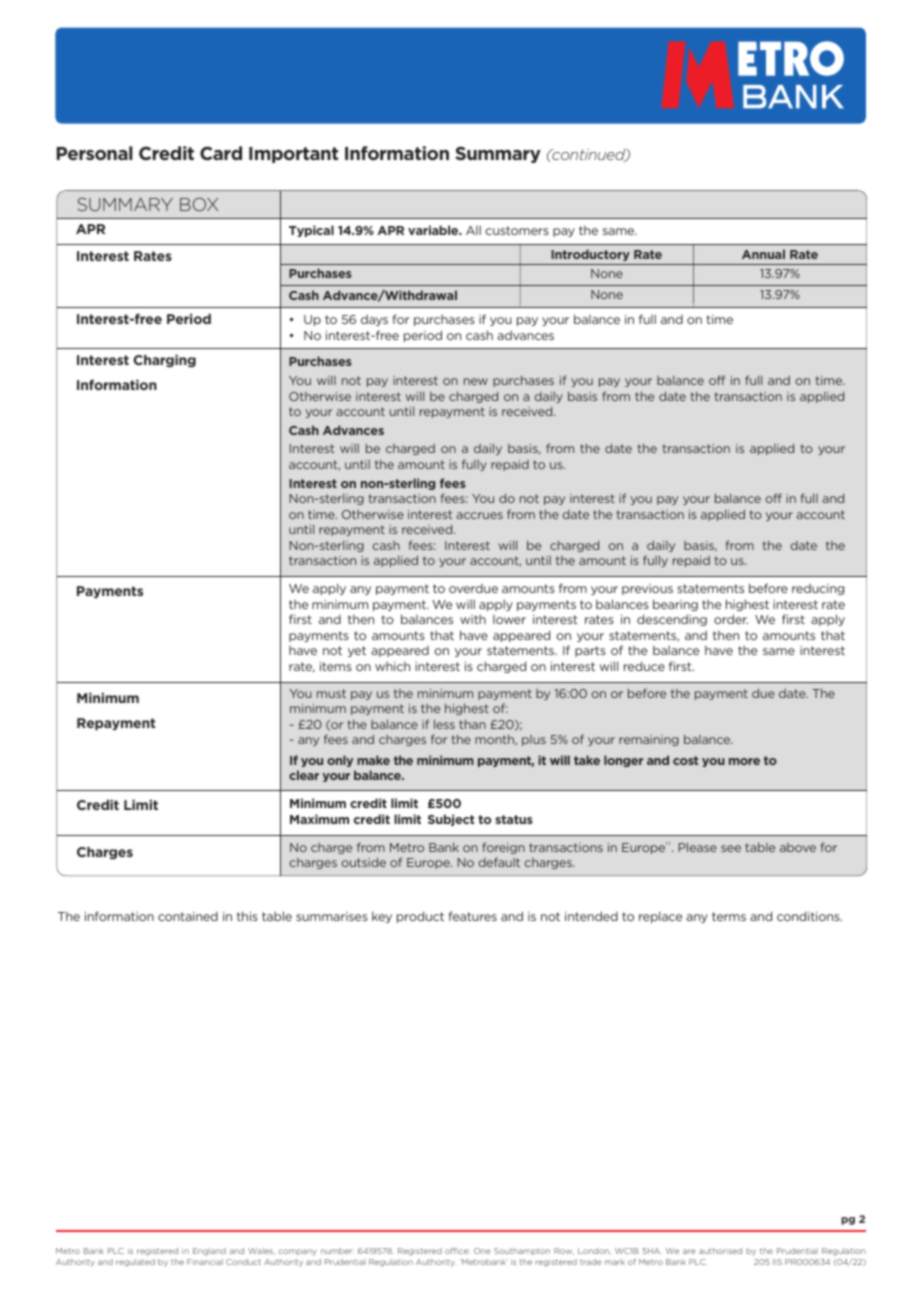 The height and width of the image is (1308, 924). I want to click on All, so click(473, 230).
